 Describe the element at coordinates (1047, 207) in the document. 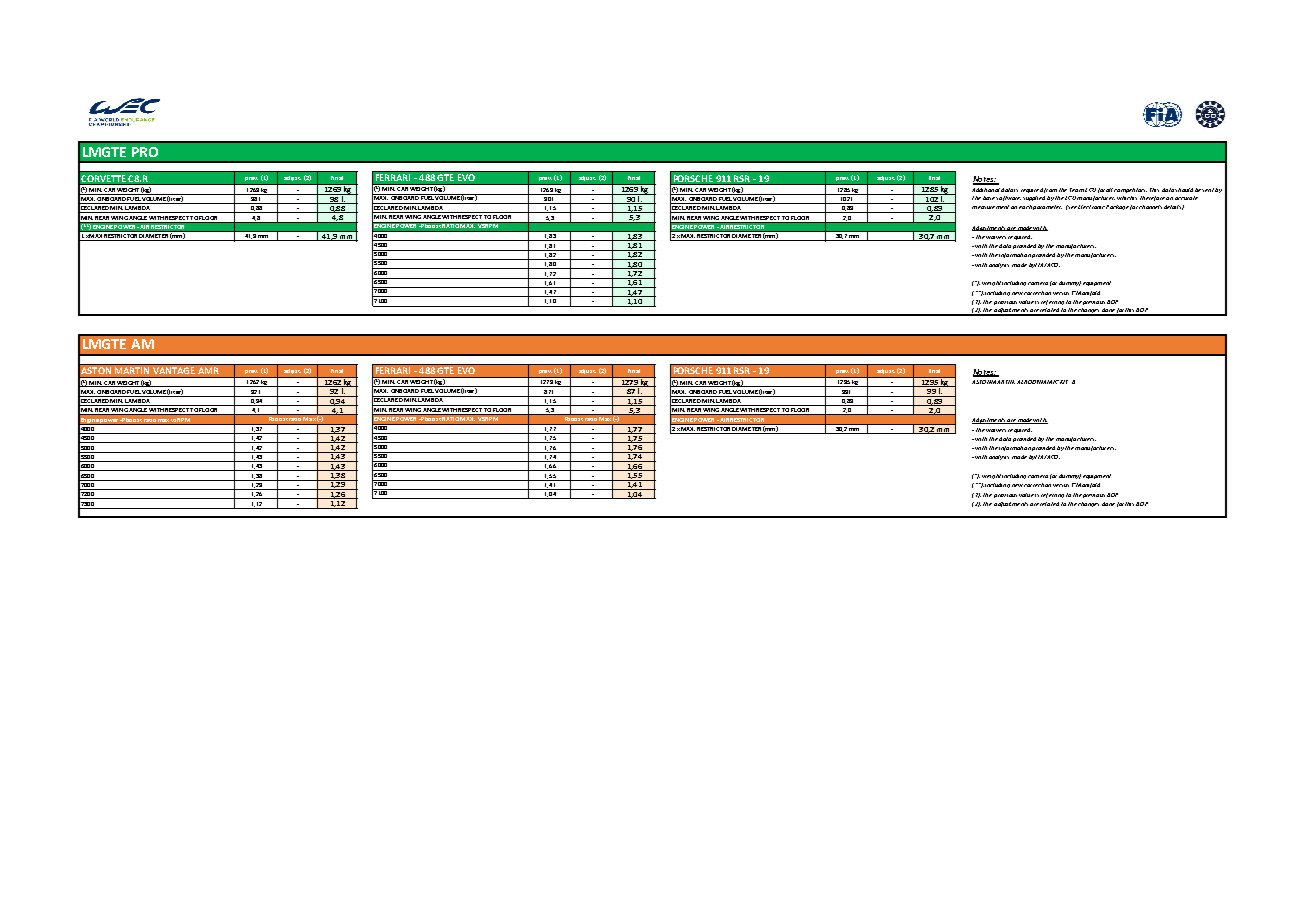

I see `parameter` at that location.
